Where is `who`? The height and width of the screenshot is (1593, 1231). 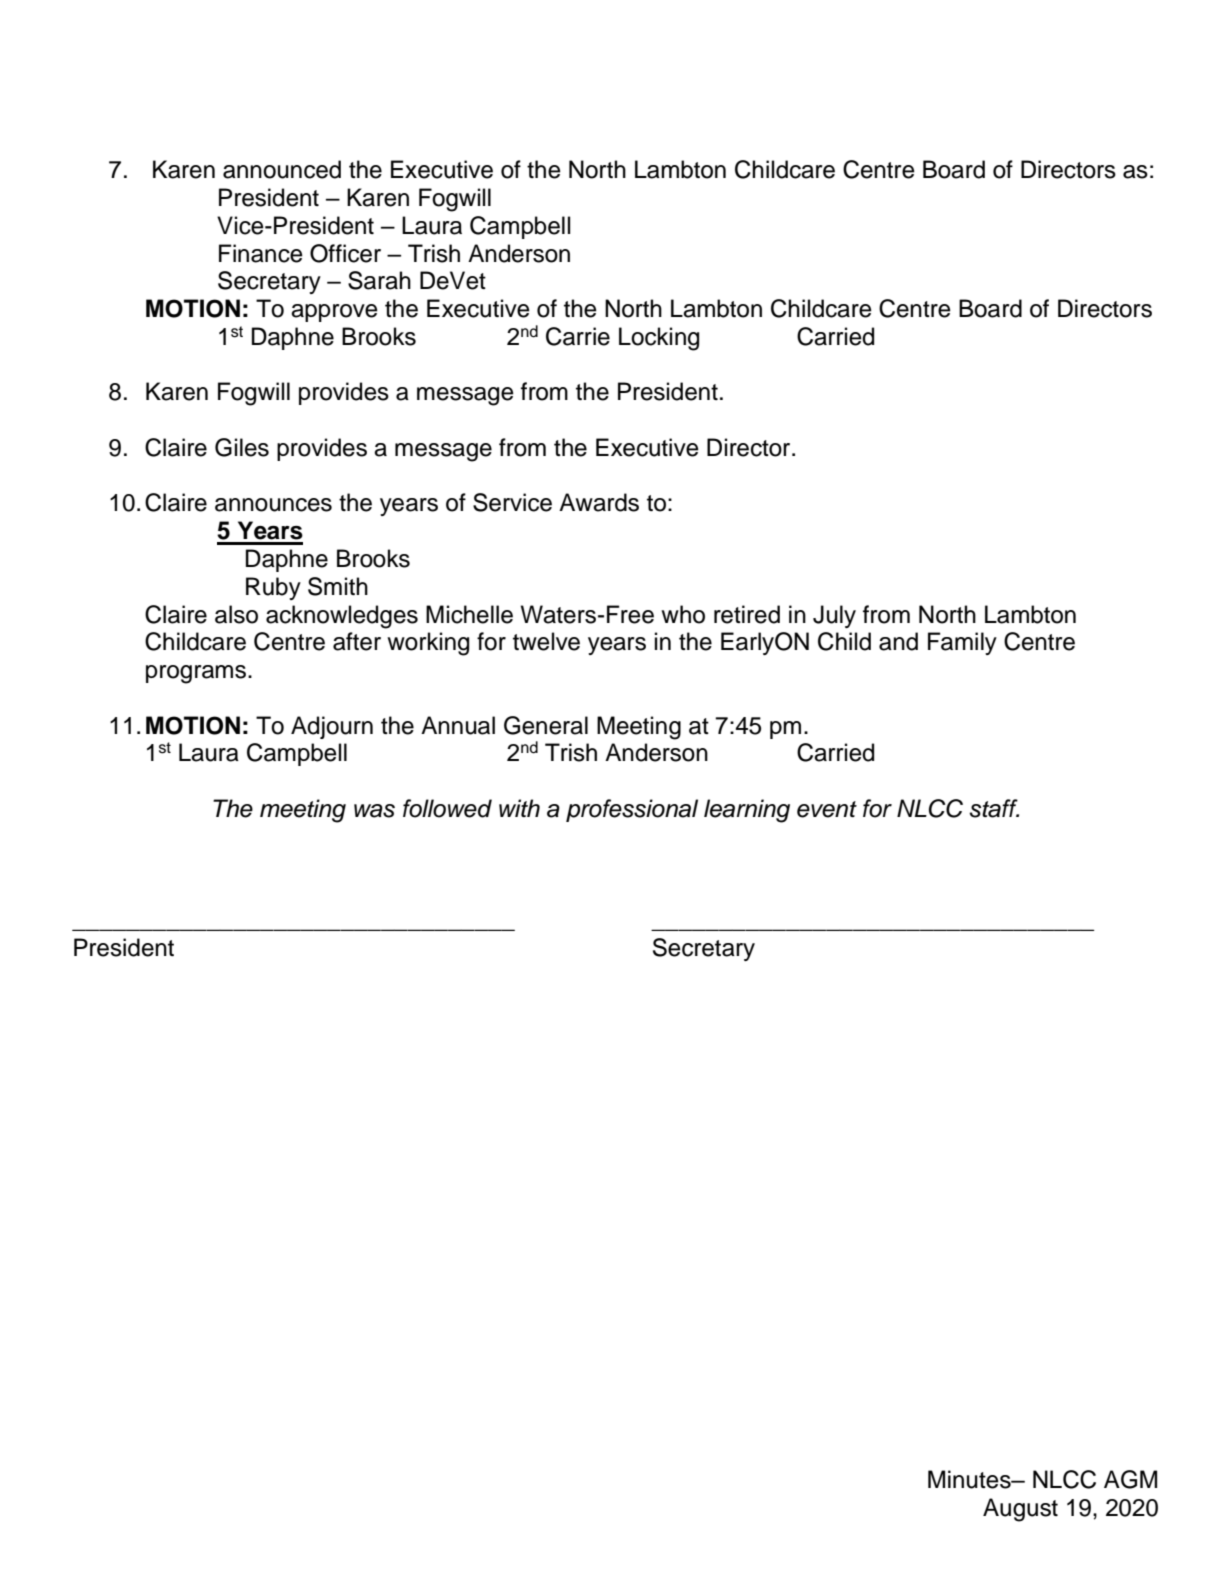 who is located at coordinates (683, 614).
